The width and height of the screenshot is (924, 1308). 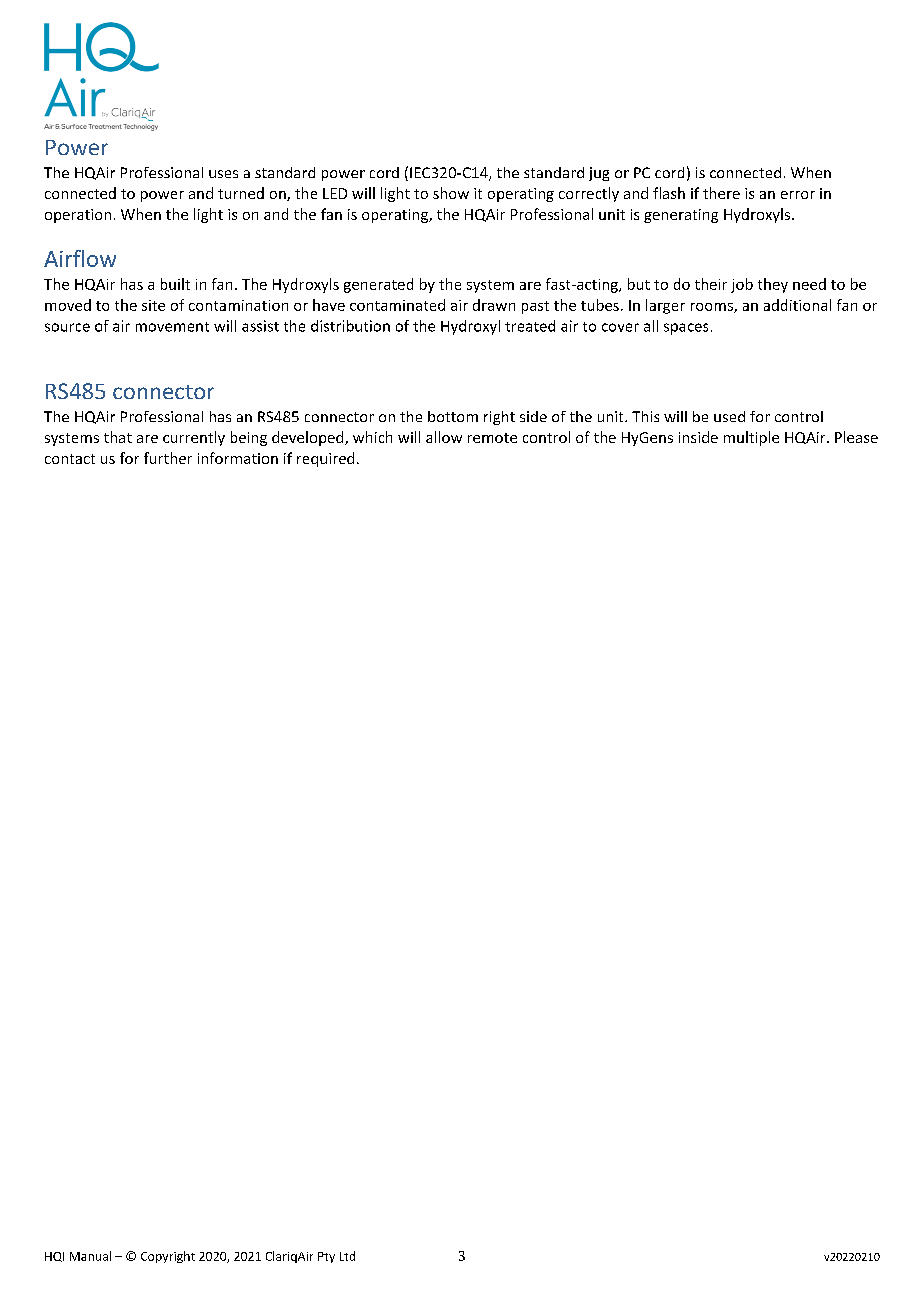 I want to click on Pty, so click(x=326, y=1257).
